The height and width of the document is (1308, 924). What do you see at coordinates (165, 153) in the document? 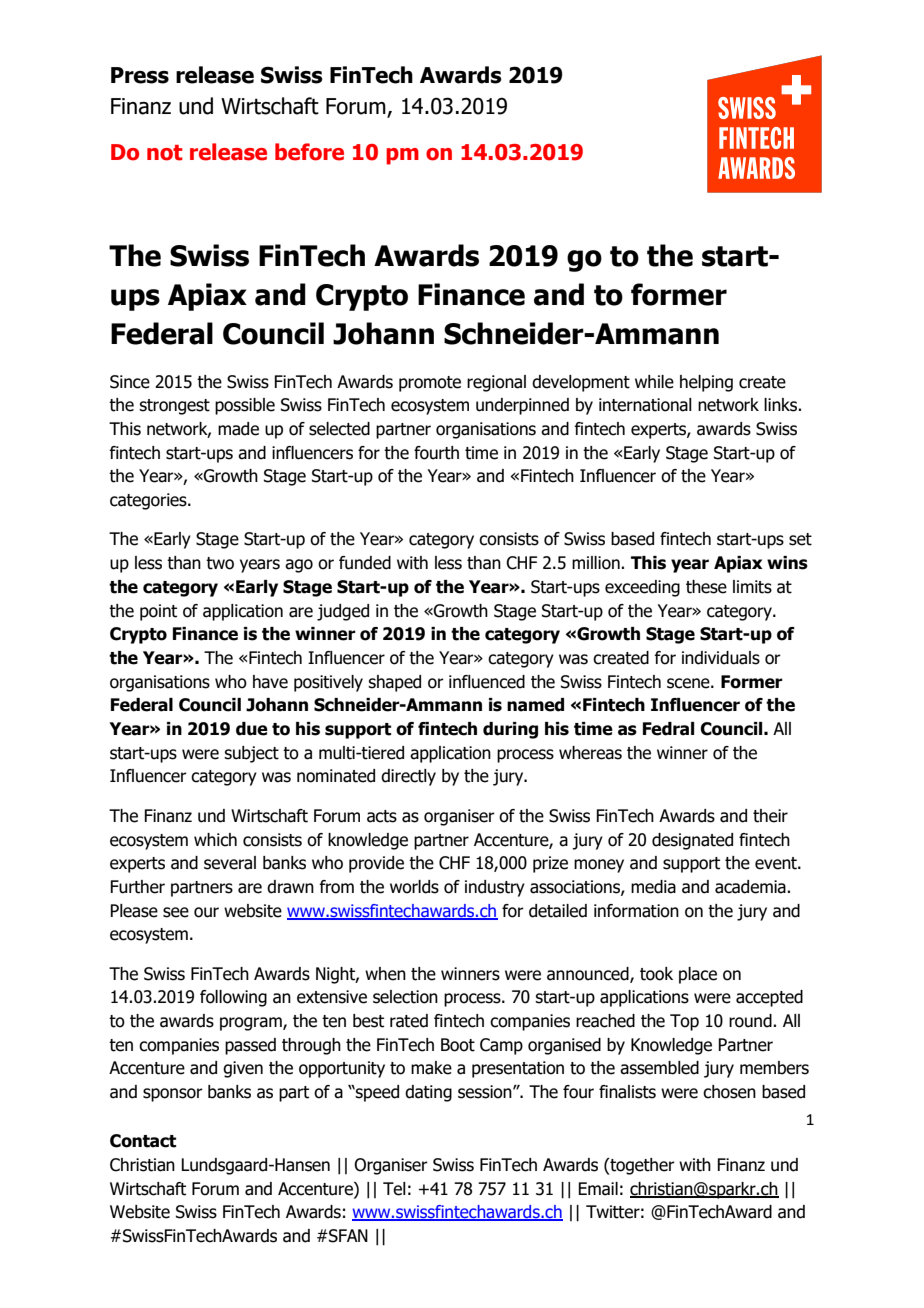
I see `not` at bounding box center [165, 153].
